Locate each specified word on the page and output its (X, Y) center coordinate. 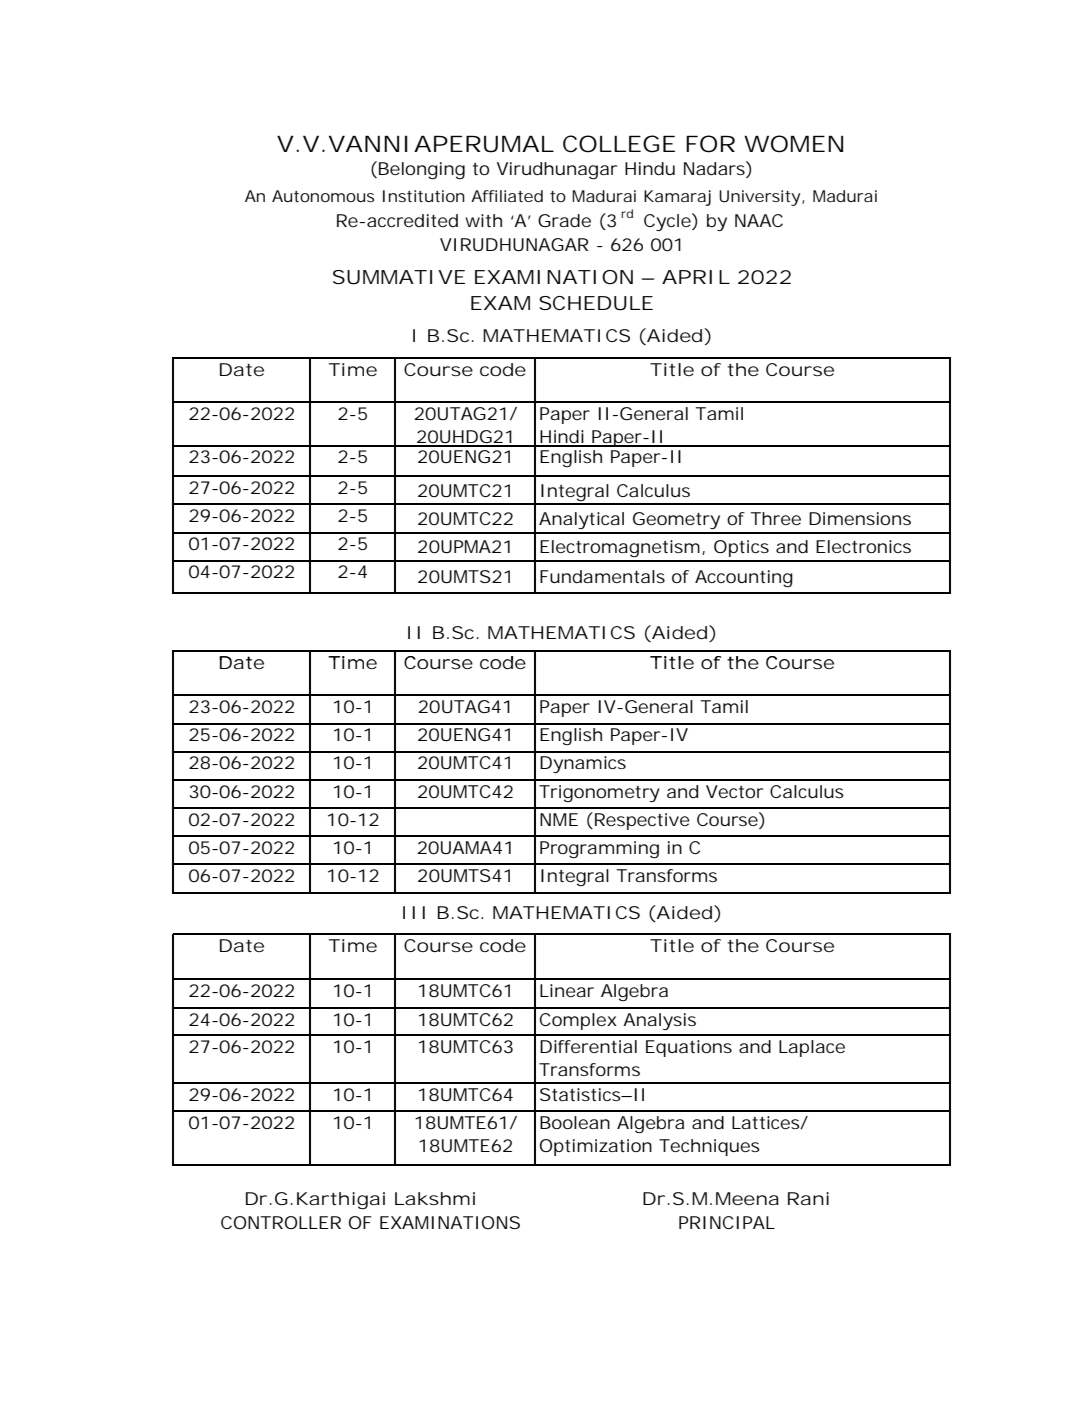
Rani (808, 1198)
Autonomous (323, 196)
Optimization (596, 1147)
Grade (564, 220)
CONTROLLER (281, 1222)
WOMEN (793, 144)
